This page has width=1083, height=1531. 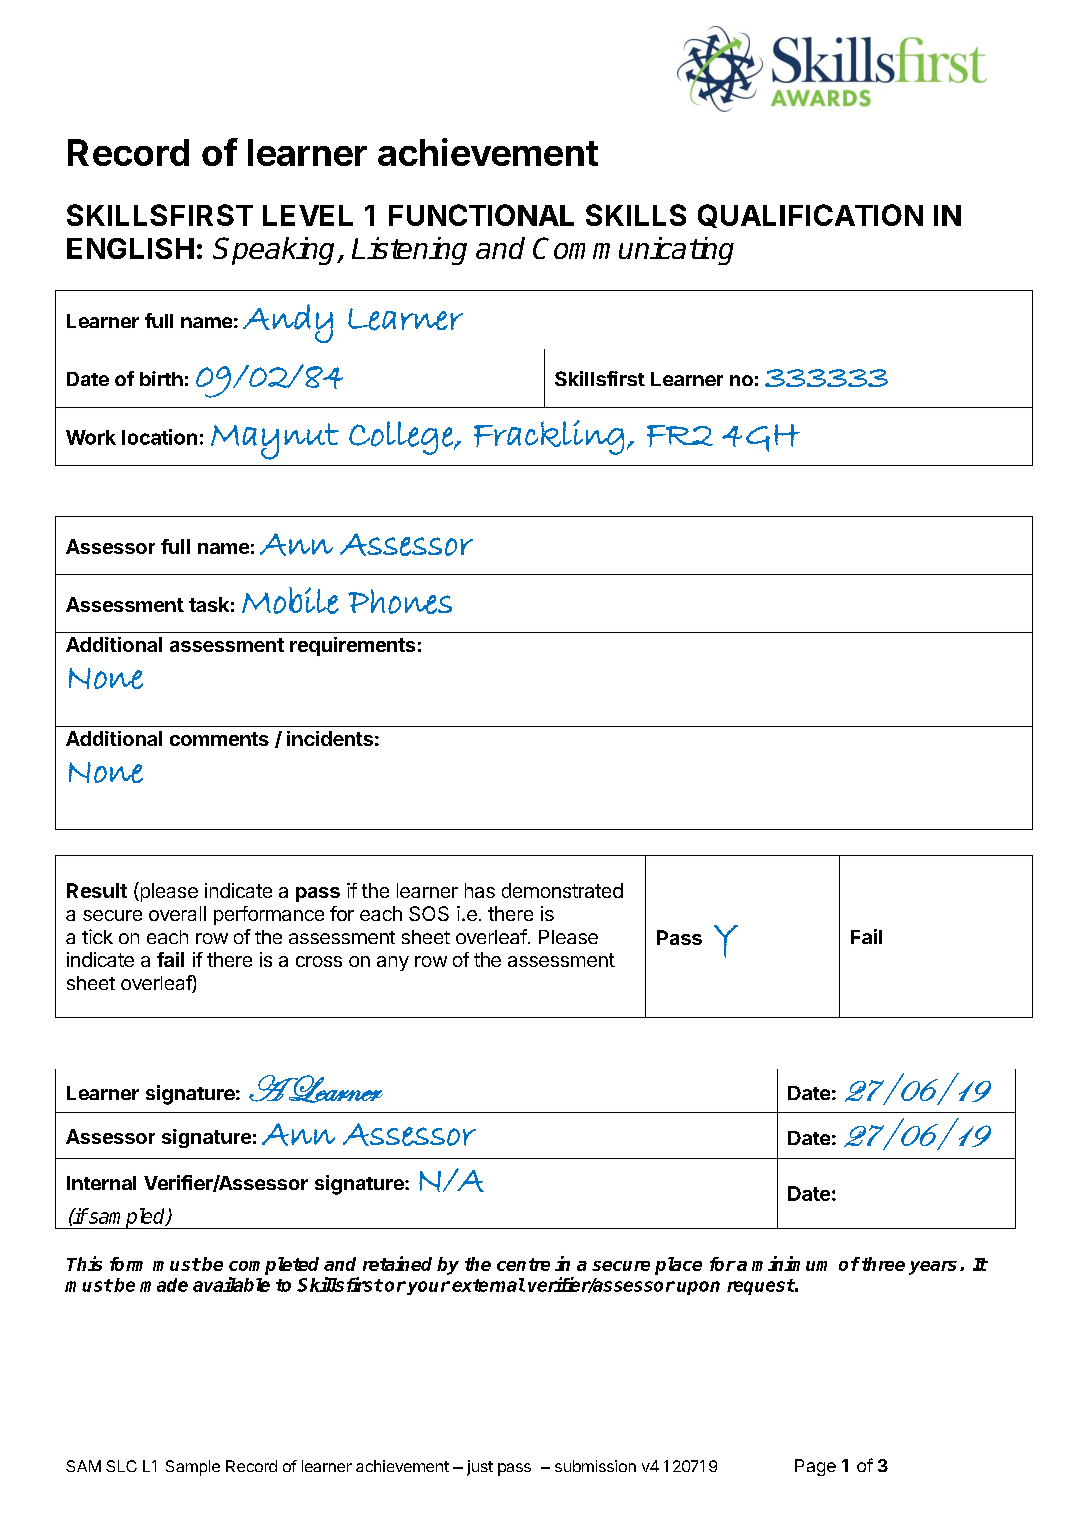 I want to click on incidents, so click(x=330, y=738).
